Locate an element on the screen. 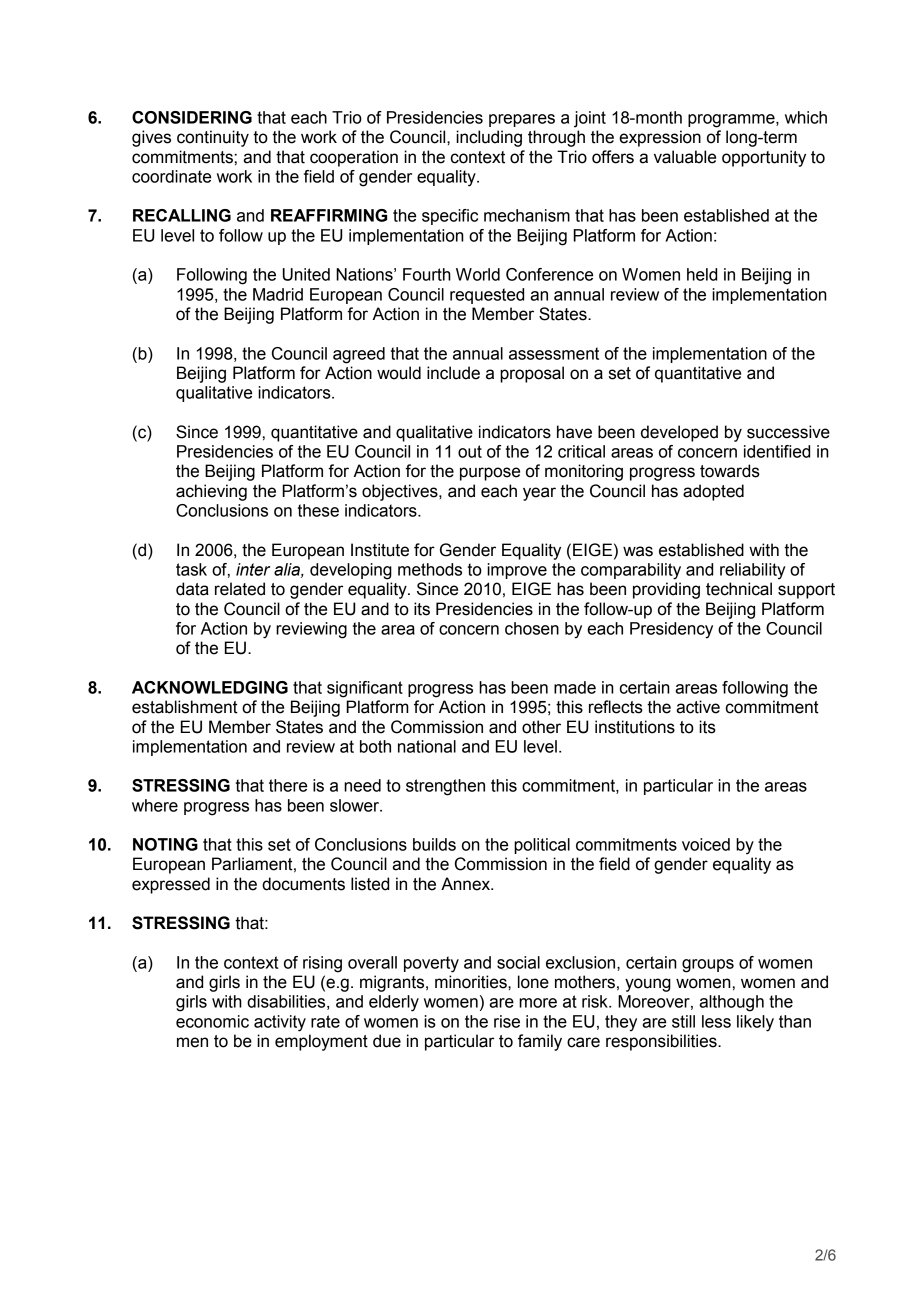  rise is located at coordinates (507, 1021).
